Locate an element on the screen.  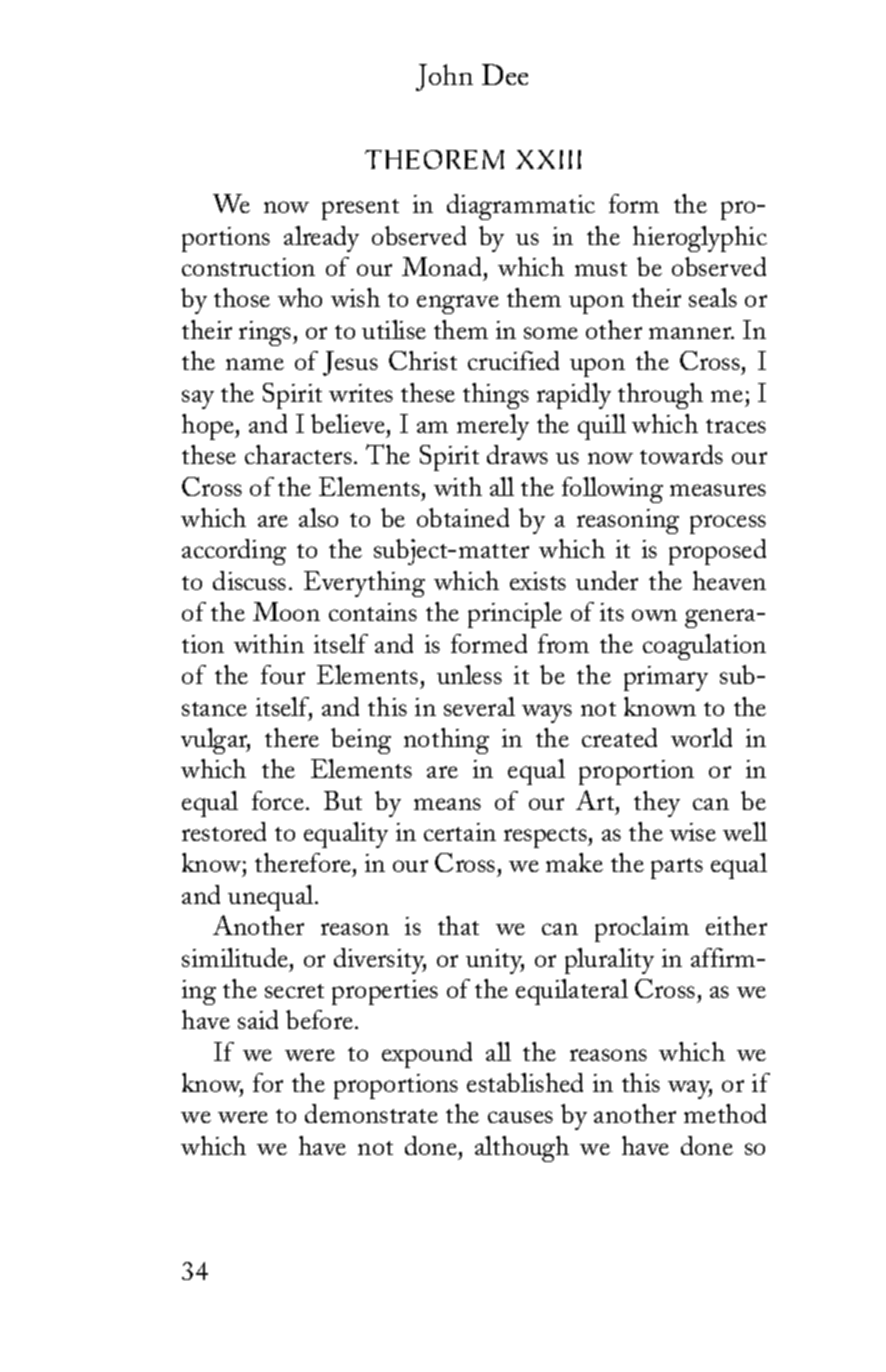
causes is located at coordinates (520, 1117).
